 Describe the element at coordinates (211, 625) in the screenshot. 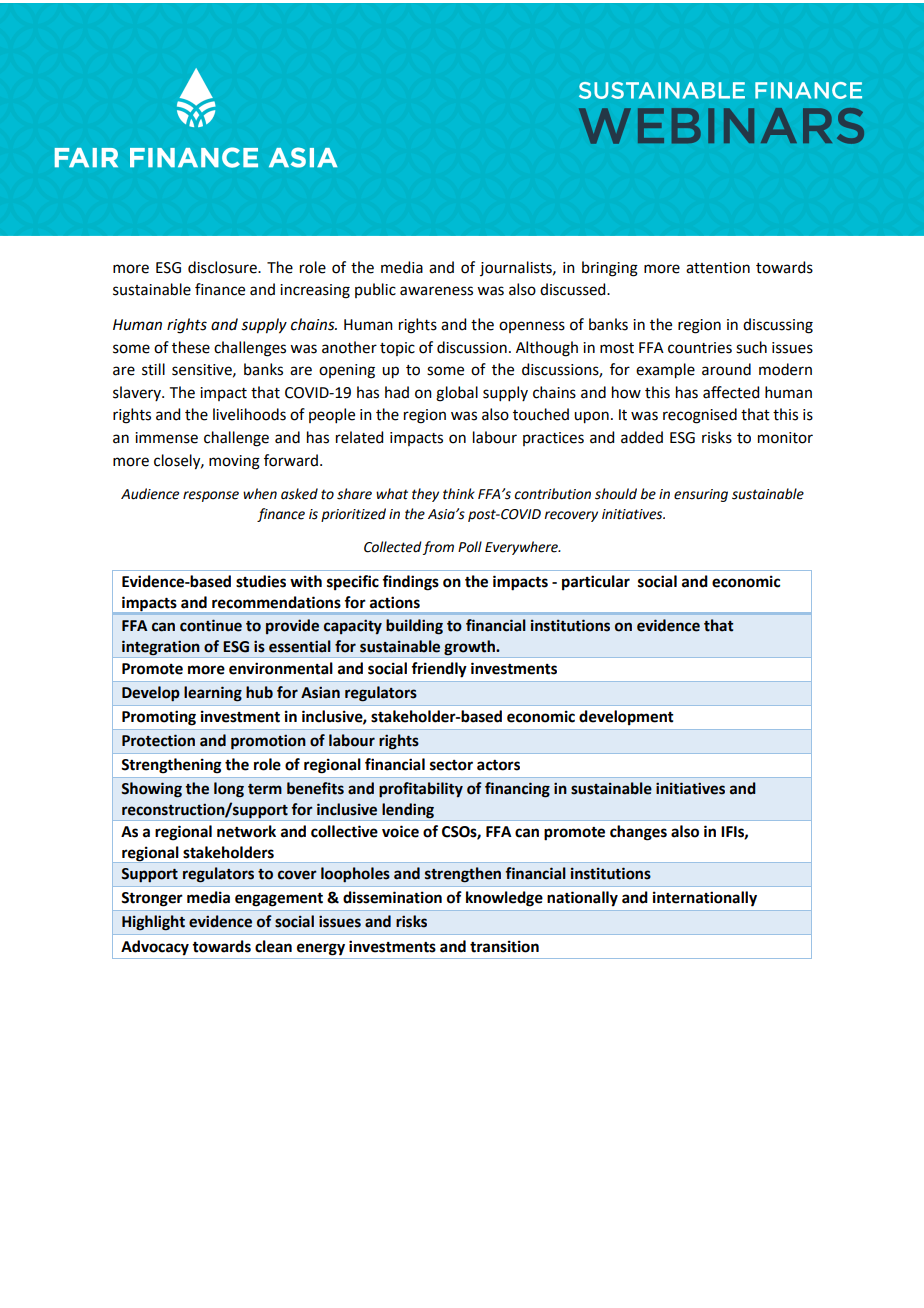

I see `continue` at that location.
